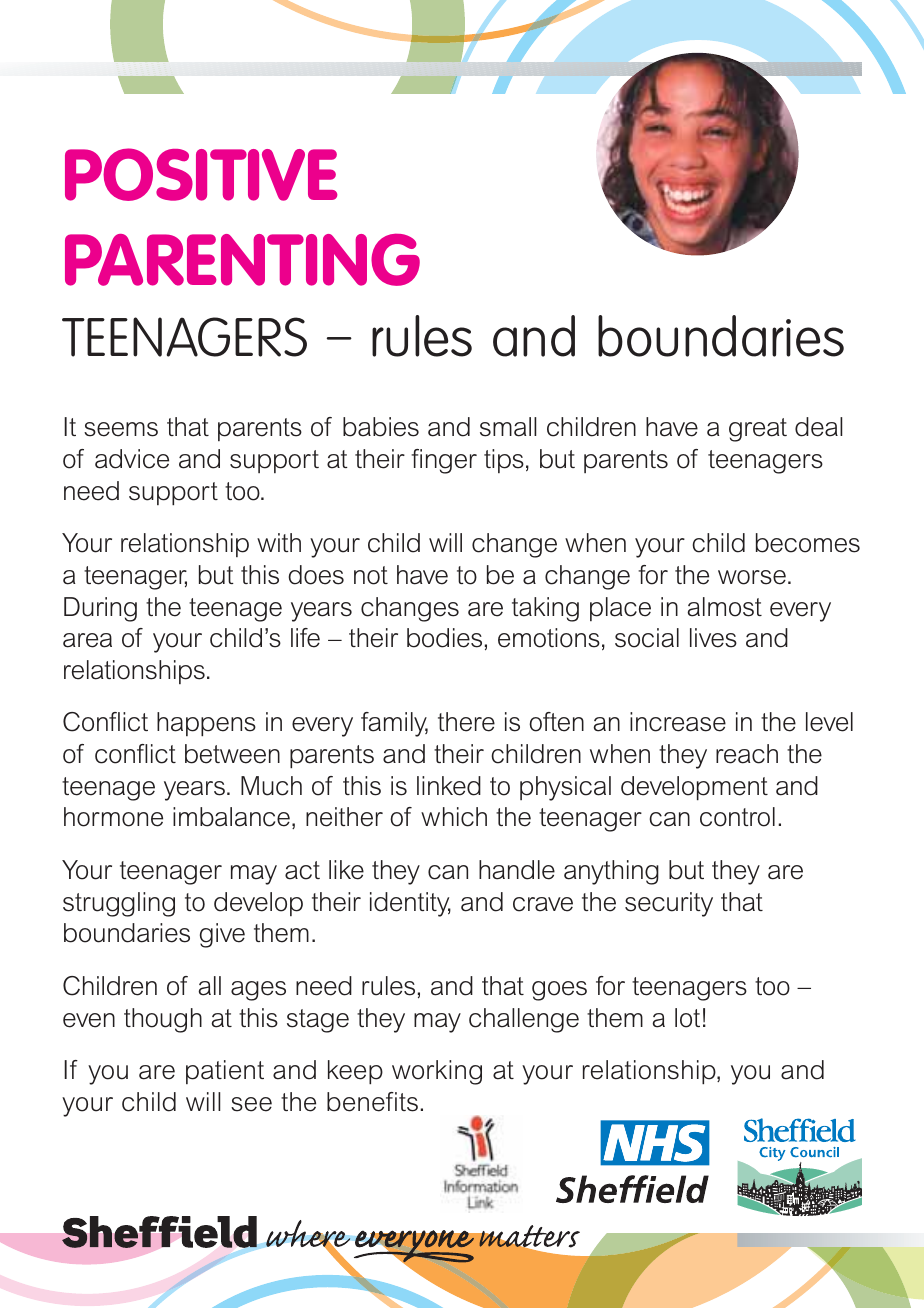 The height and width of the image is (1308, 924). Describe the element at coordinates (232, 754) in the image. I see `between` at that location.
